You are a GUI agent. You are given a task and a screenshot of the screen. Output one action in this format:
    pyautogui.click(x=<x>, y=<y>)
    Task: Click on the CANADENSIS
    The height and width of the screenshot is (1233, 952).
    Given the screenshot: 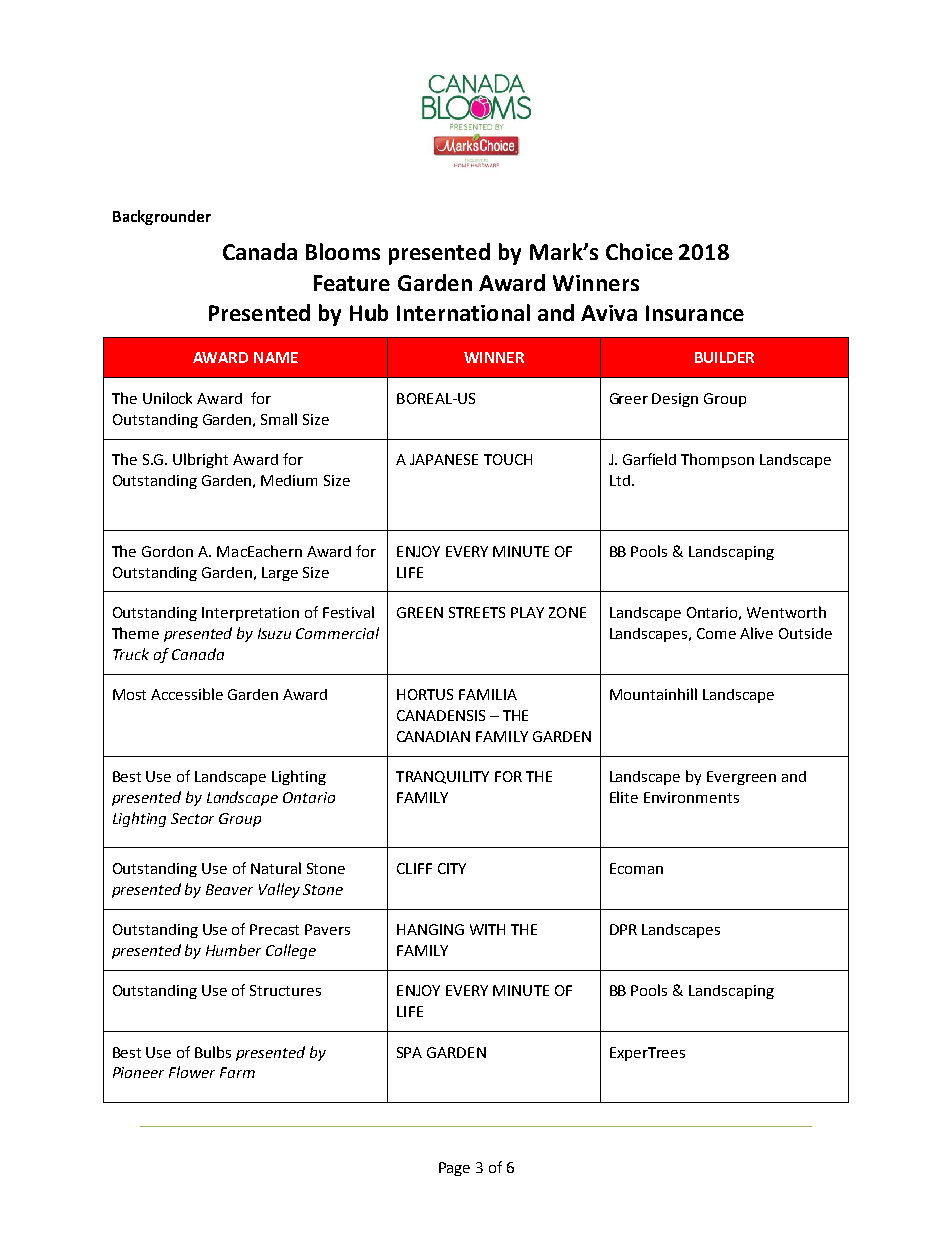 What is the action you would take?
    pyautogui.click(x=441, y=715)
